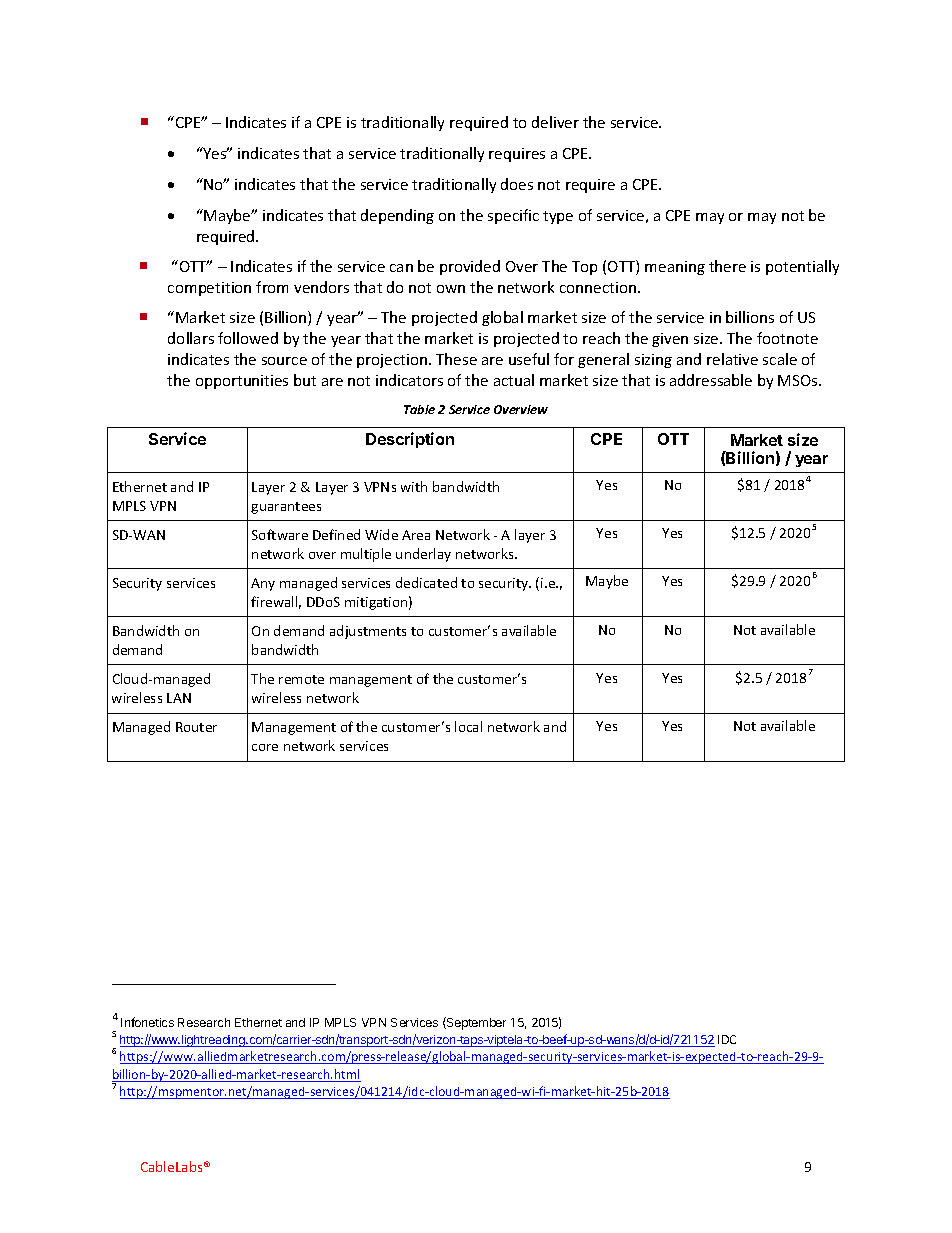 The width and height of the image is (952, 1233). I want to click on core, so click(265, 747).
